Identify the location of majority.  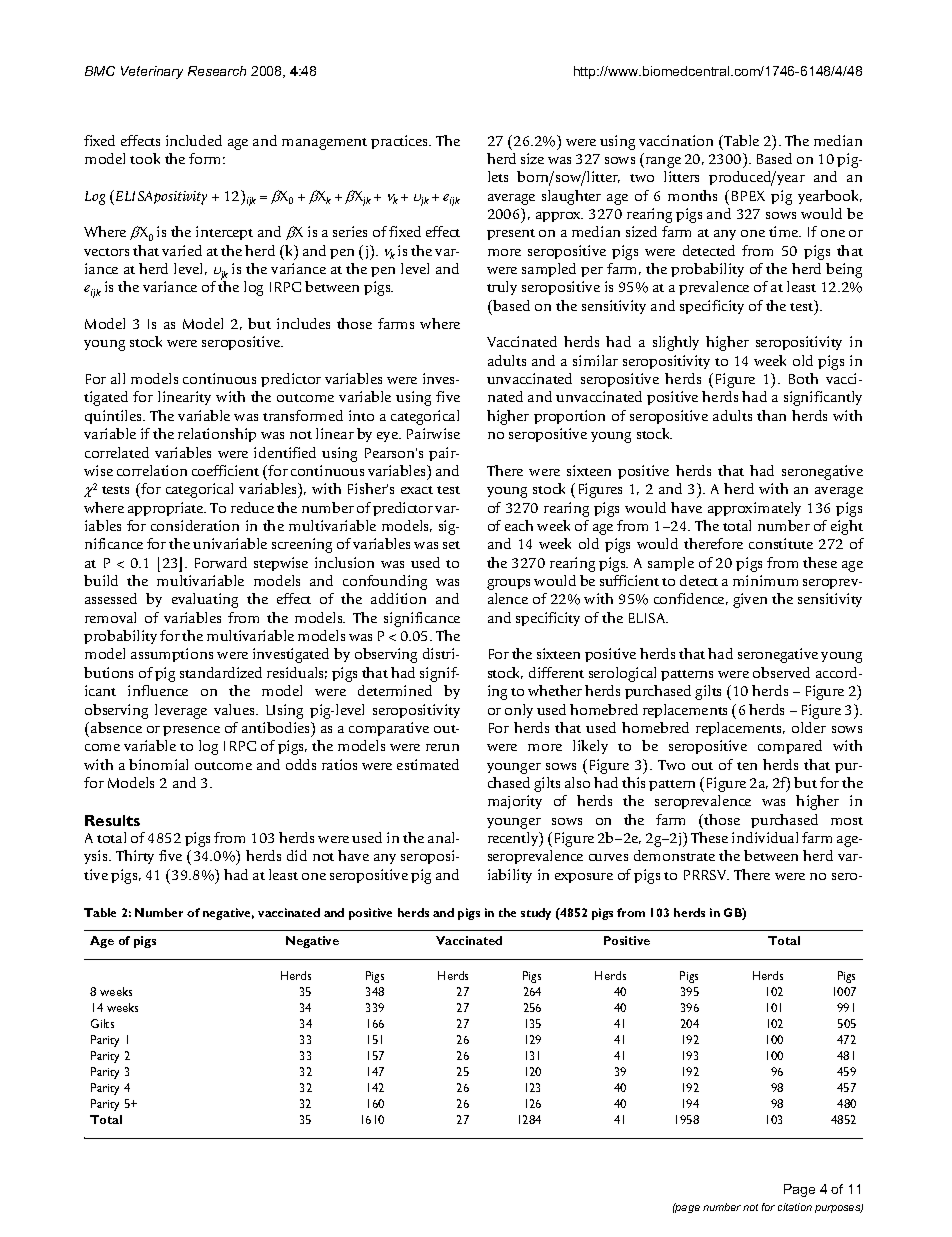
(515, 802).
